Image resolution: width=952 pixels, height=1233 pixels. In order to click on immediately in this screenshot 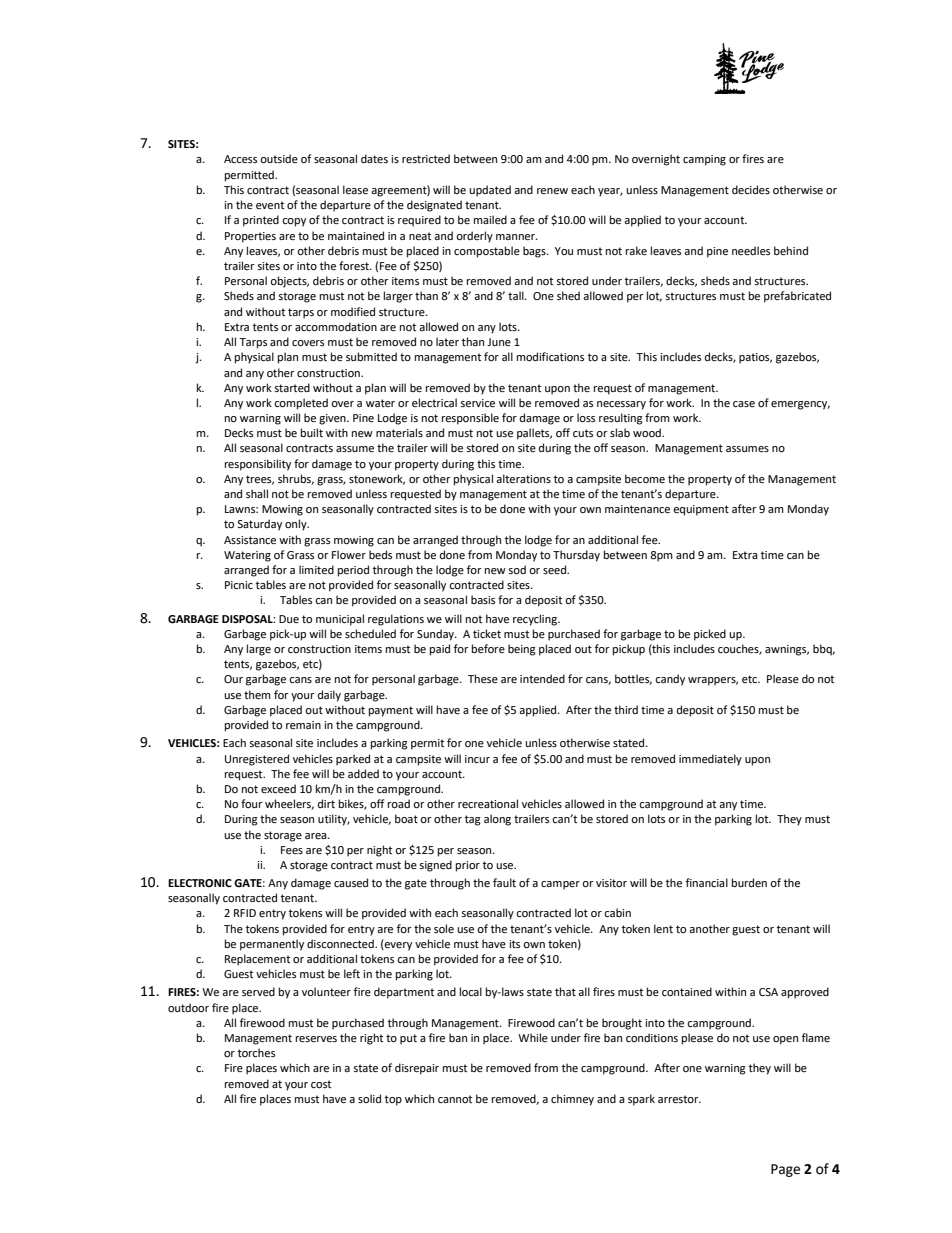, I will do `click(710, 760)`.
